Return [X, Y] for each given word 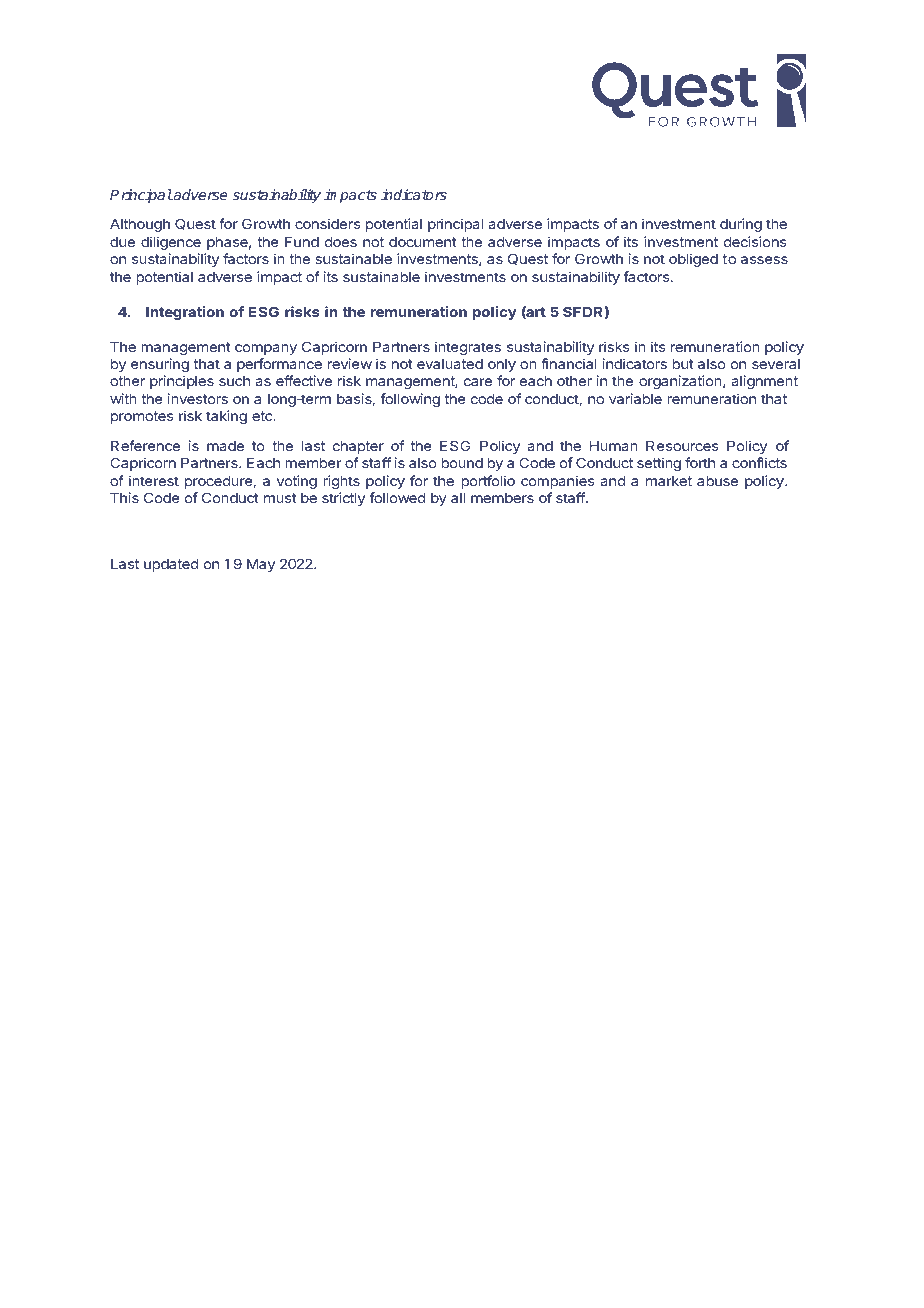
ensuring [160, 365]
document [423, 242]
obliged [693, 260]
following [410, 400]
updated [171, 565]
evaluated [450, 364]
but [683, 364]
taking [226, 417]
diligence [171, 243]
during [741, 225]
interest [154, 480]
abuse [717, 481]
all [458, 498]
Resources [682, 446]
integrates [468, 348]
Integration [185, 313]
